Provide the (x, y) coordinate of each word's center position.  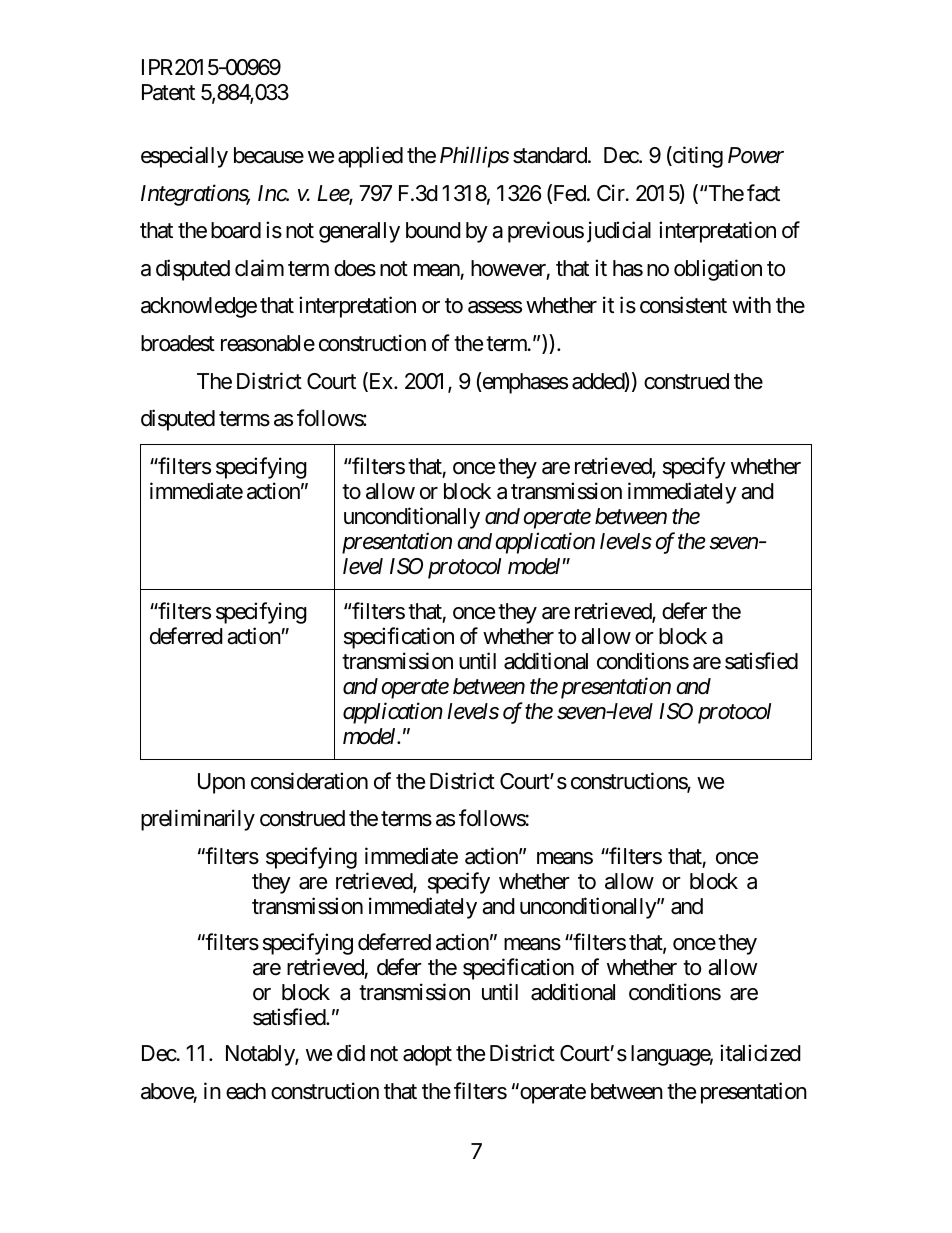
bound (433, 230)
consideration (309, 781)
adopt (427, 1055)
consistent (683, 305)
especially (184, 157)
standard (551, 155)
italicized (760, 1053)
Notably (261, 1055)
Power (756, 155)
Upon (221, 783)
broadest (178, 343)
